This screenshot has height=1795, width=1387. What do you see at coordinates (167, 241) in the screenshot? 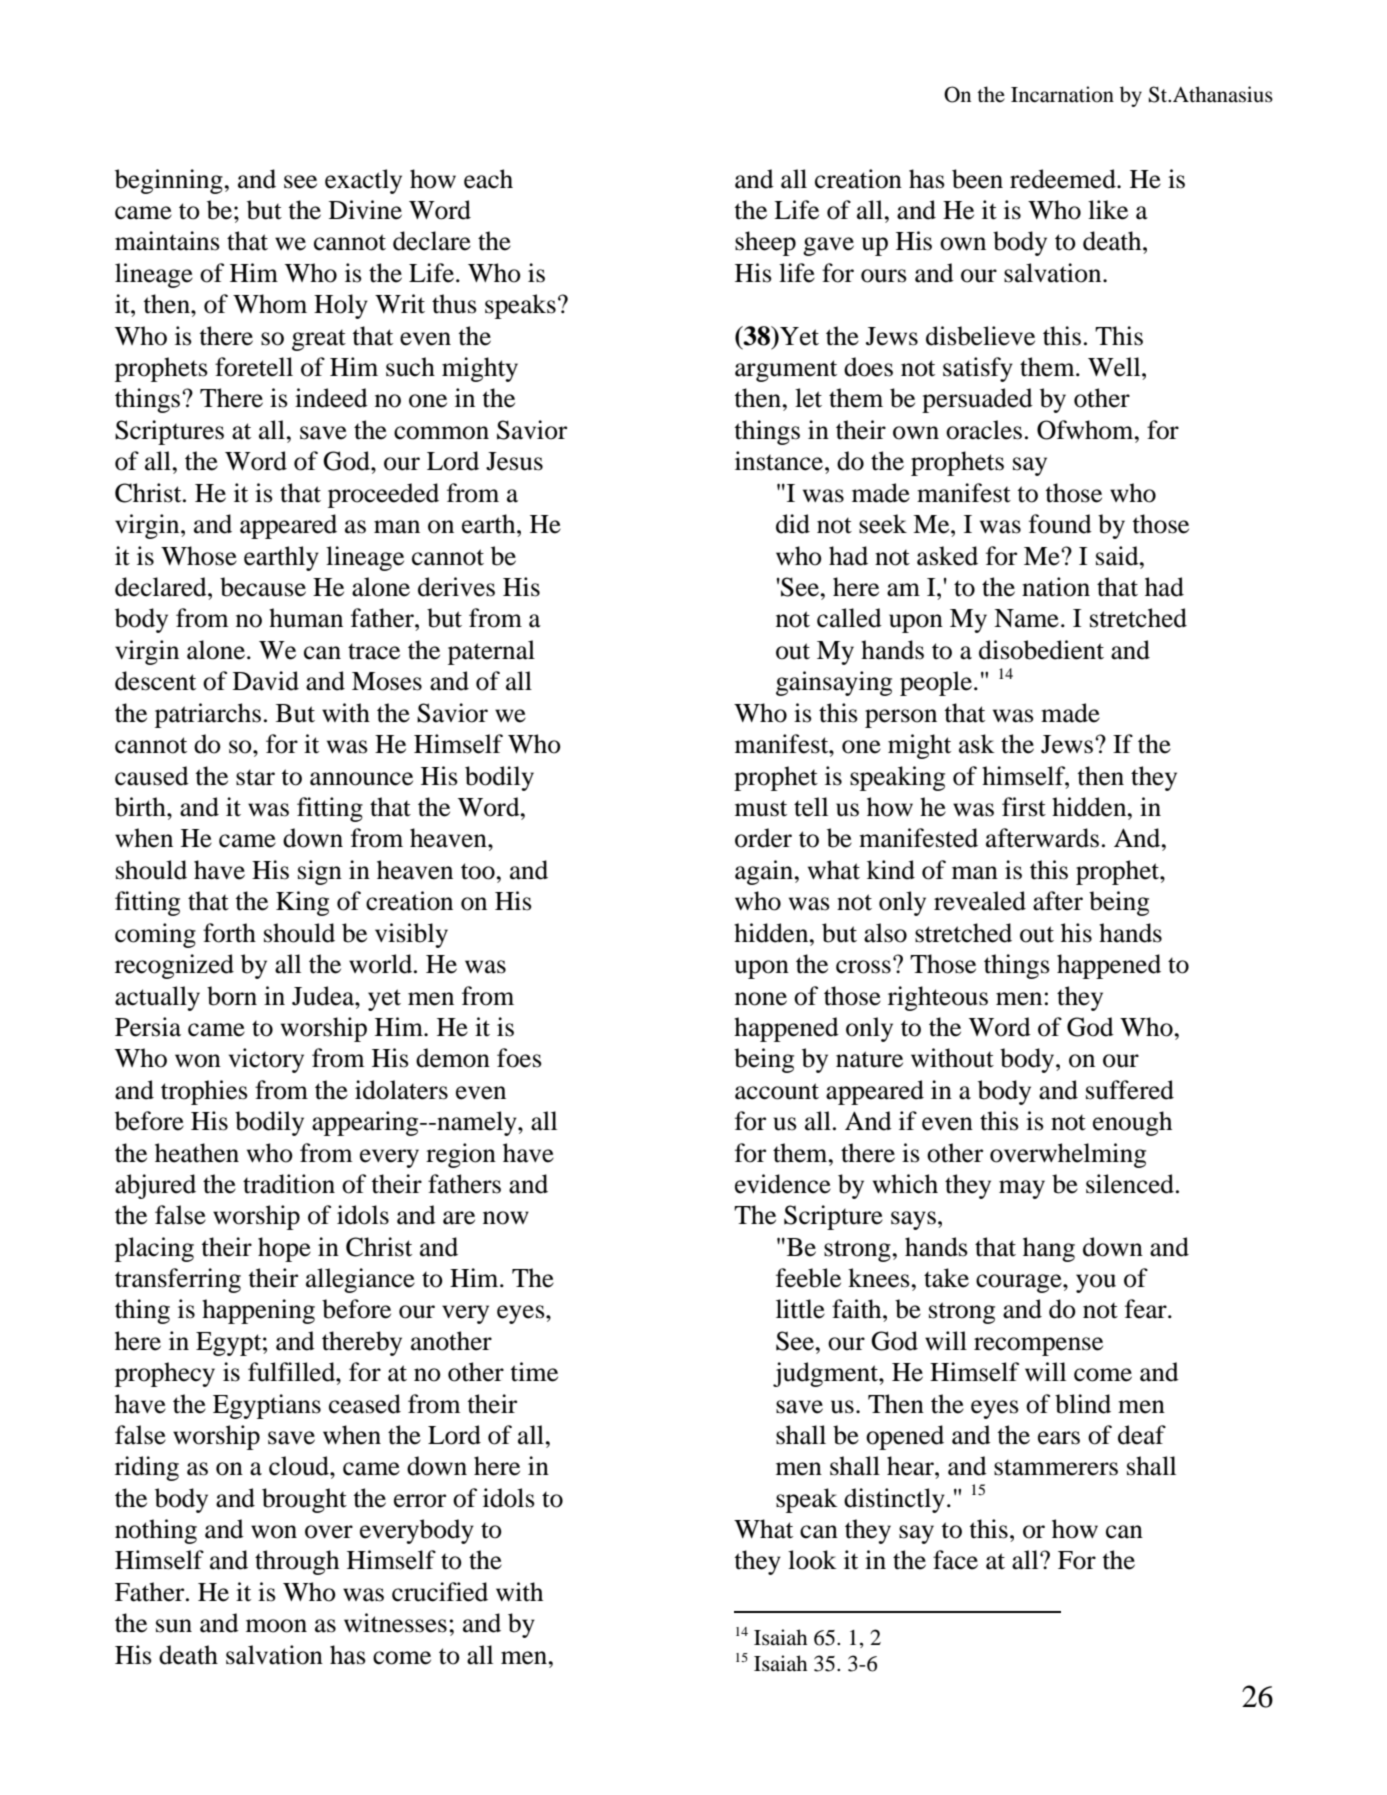
I see `maintains` at bounding box center [167, 241].
